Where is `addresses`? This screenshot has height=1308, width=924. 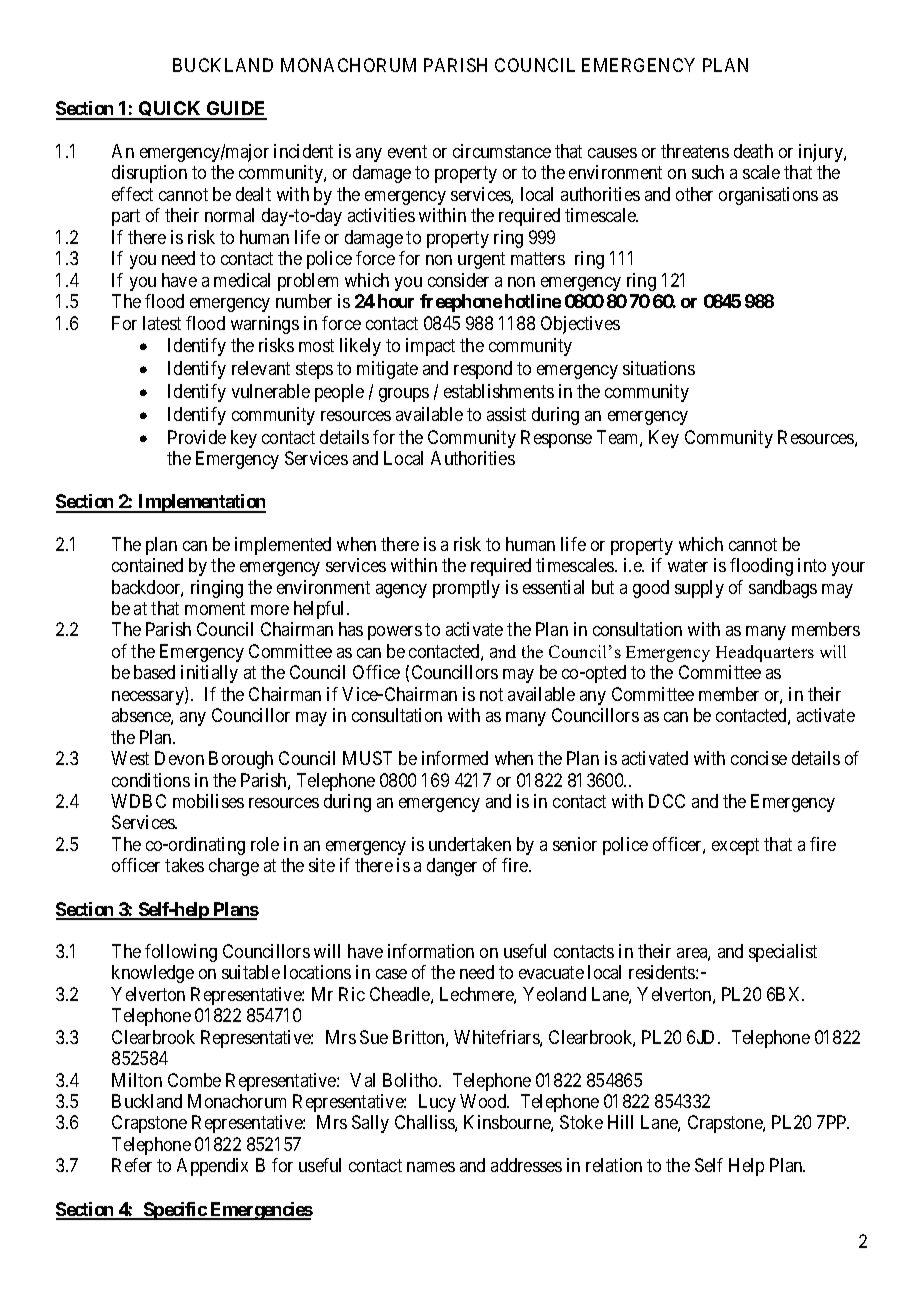 addresses is located at coordinates (526, 1165).
